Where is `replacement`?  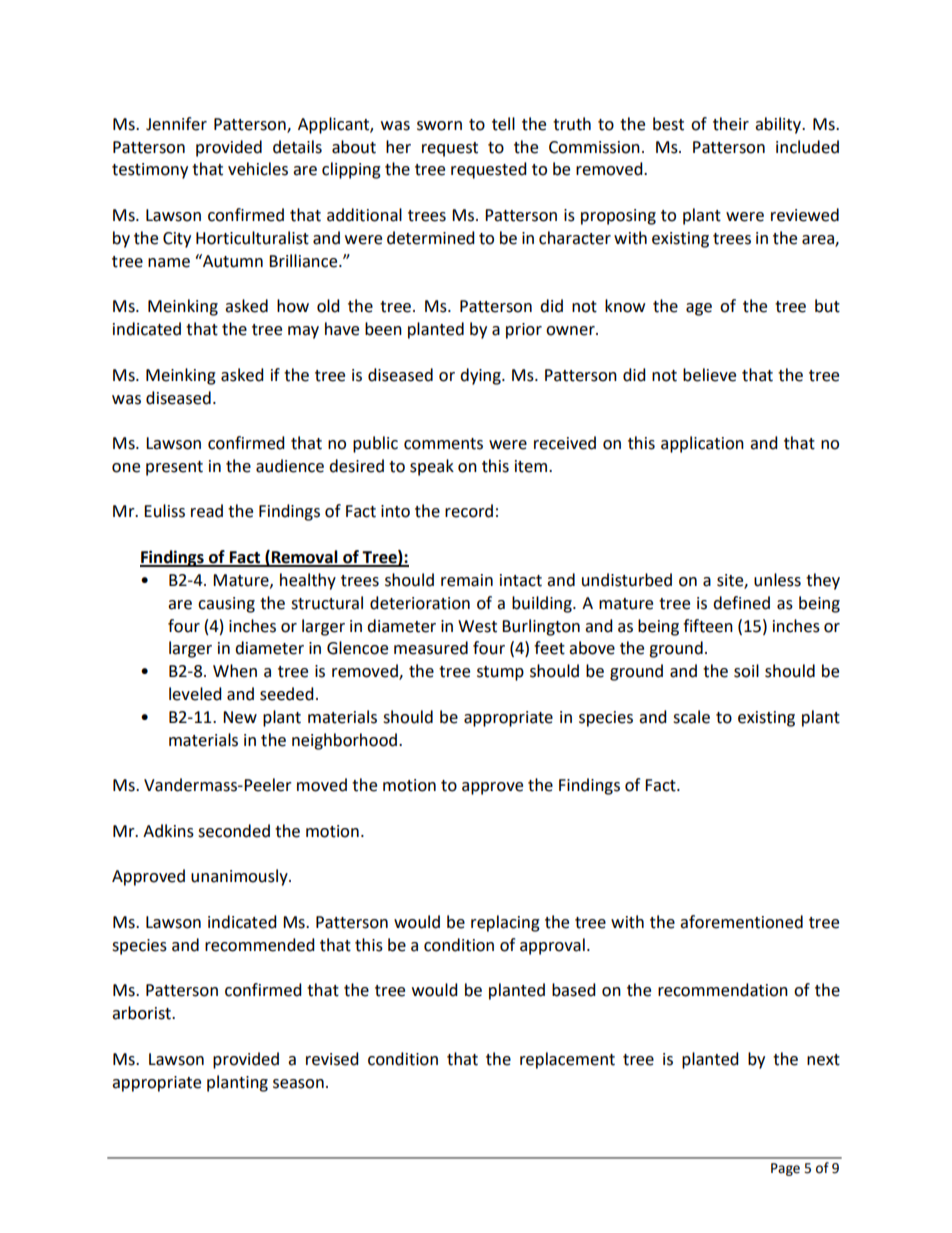
replacement is located at coordinates (567, 1060).
